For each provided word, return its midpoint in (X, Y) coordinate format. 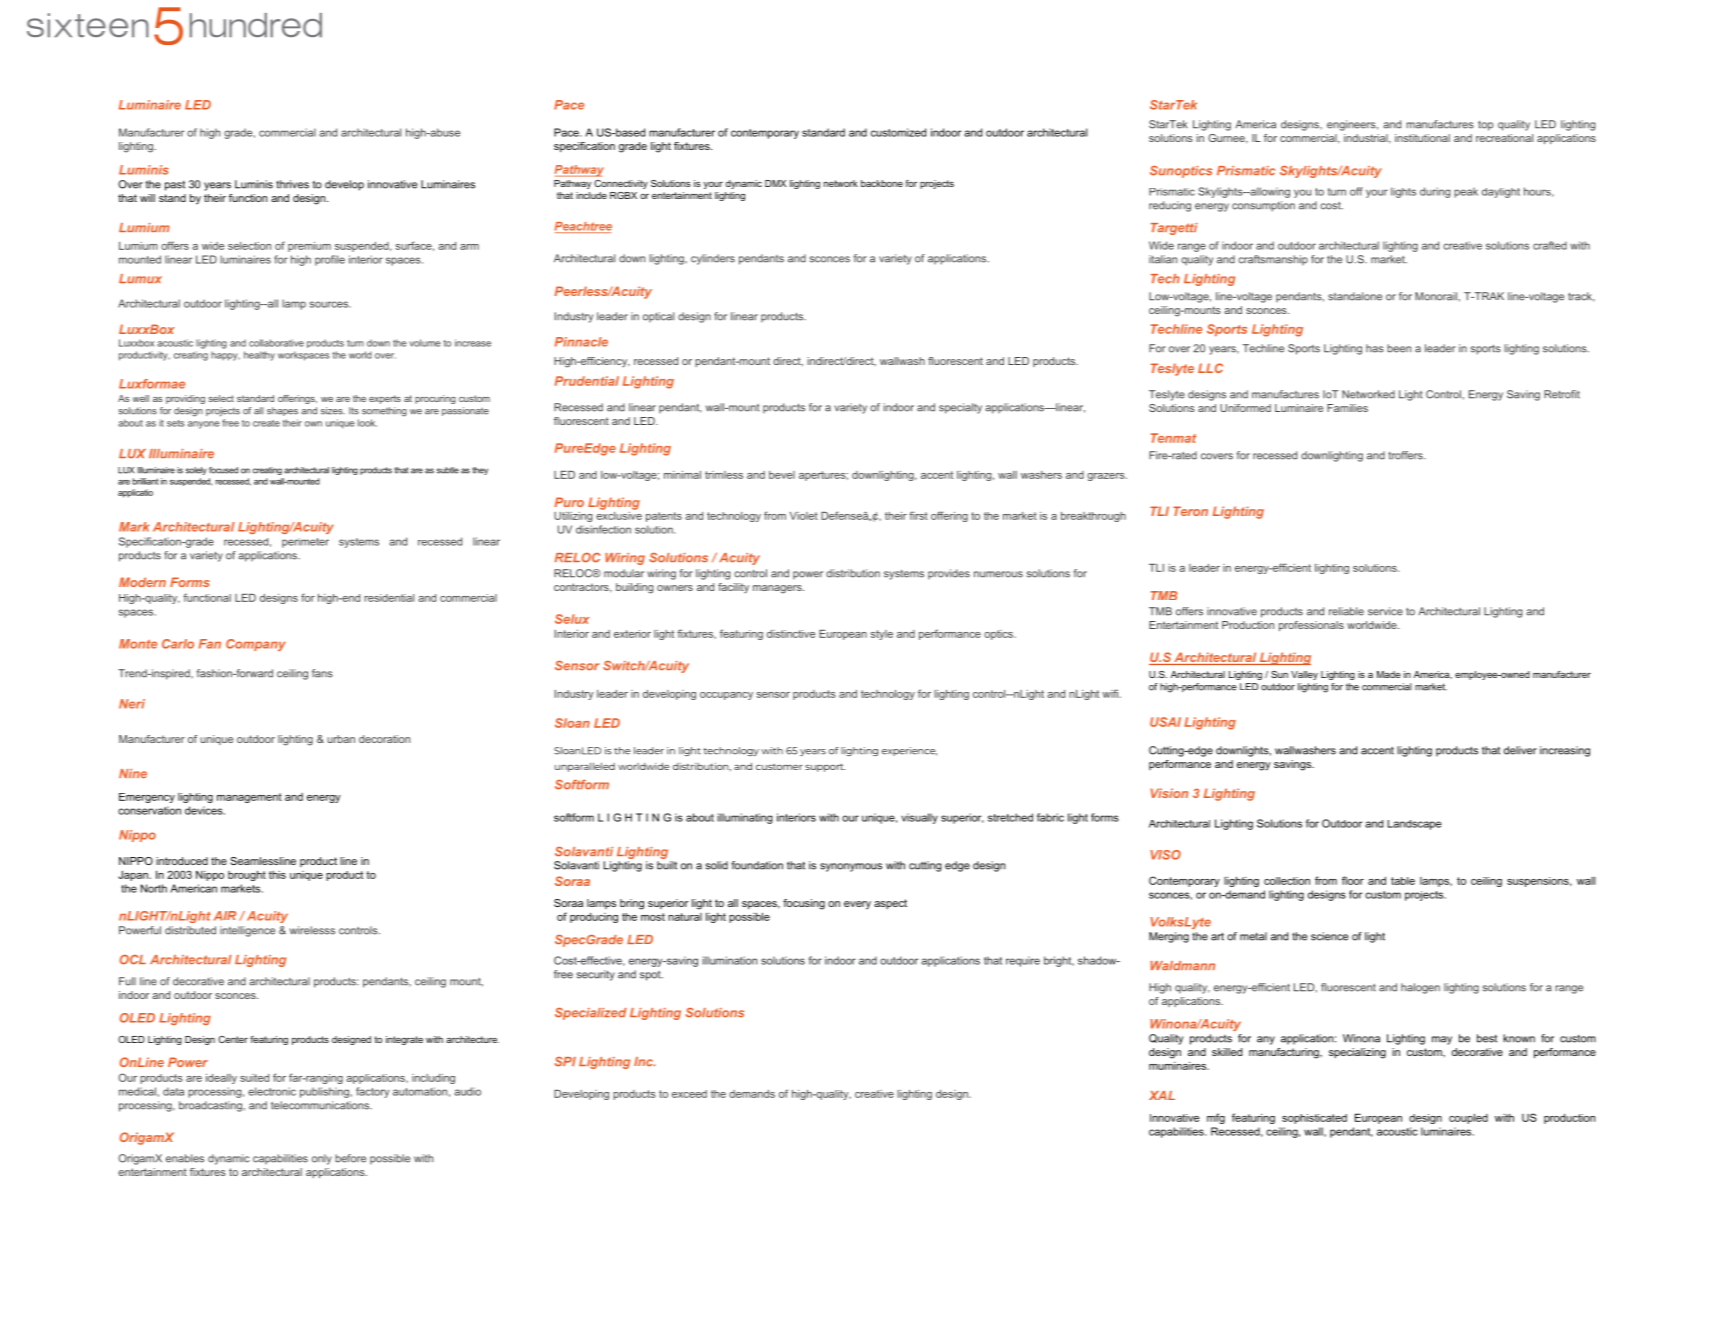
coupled (1468, 1118)
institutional (1422, 138)
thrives (292, 184)
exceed (689, 1094)
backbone (882, 183)
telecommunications (321, 1105)
